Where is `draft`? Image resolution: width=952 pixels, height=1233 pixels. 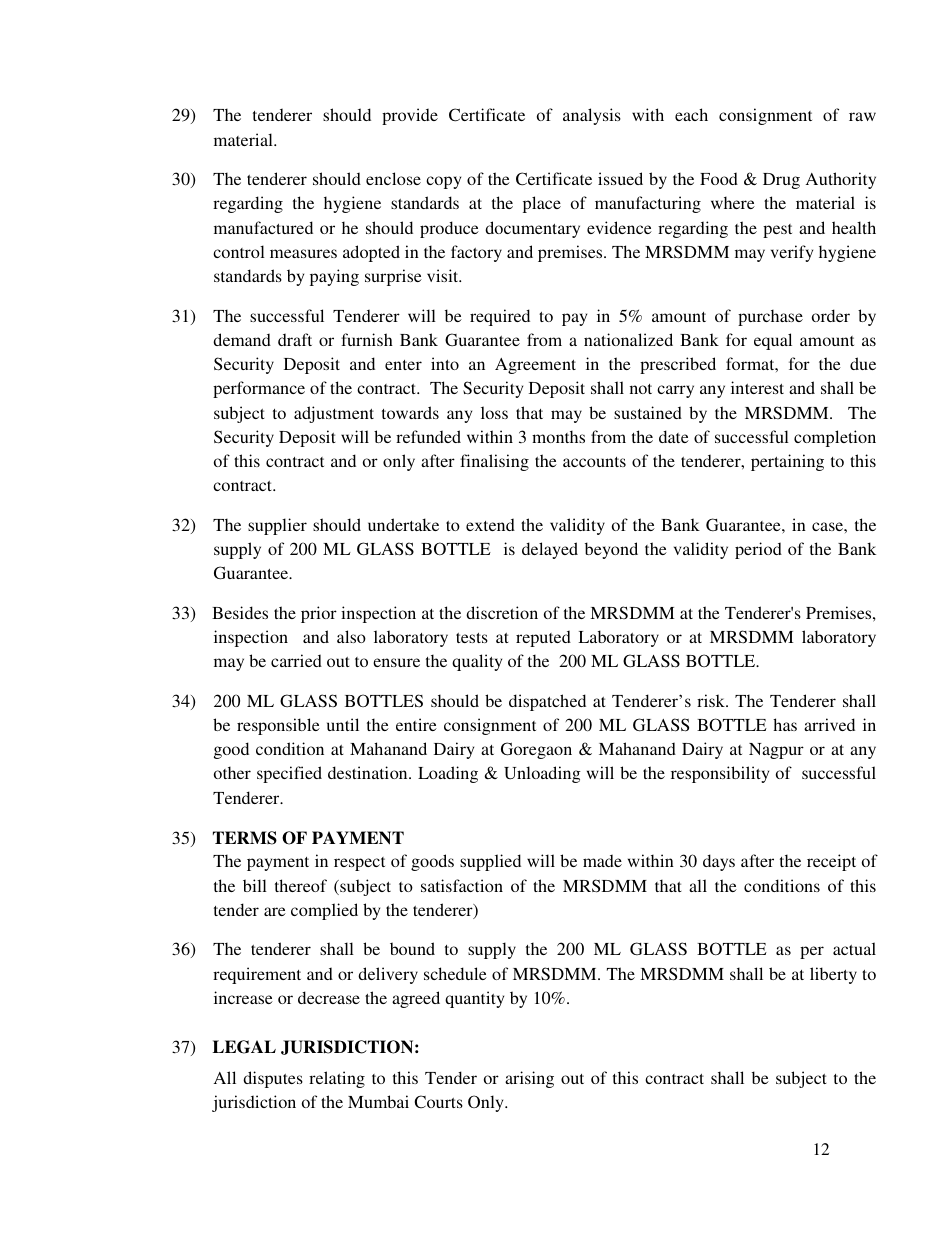
draft is located at coordinates (295, 339).
